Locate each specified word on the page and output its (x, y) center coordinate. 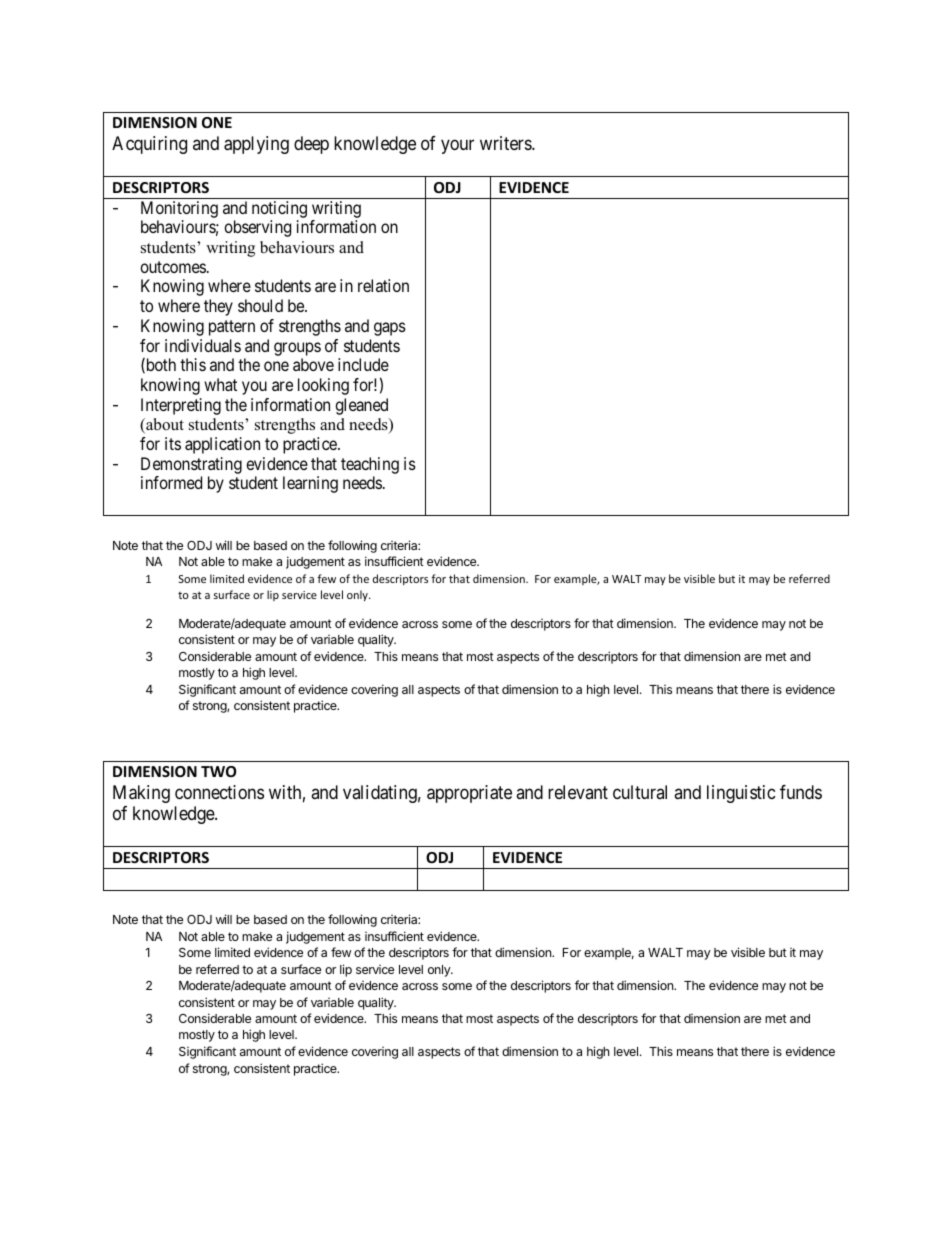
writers (506, 143)
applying (256, 145)
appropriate (469, 794)
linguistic (741, 794)
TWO (218, 771)
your (457, 147)
